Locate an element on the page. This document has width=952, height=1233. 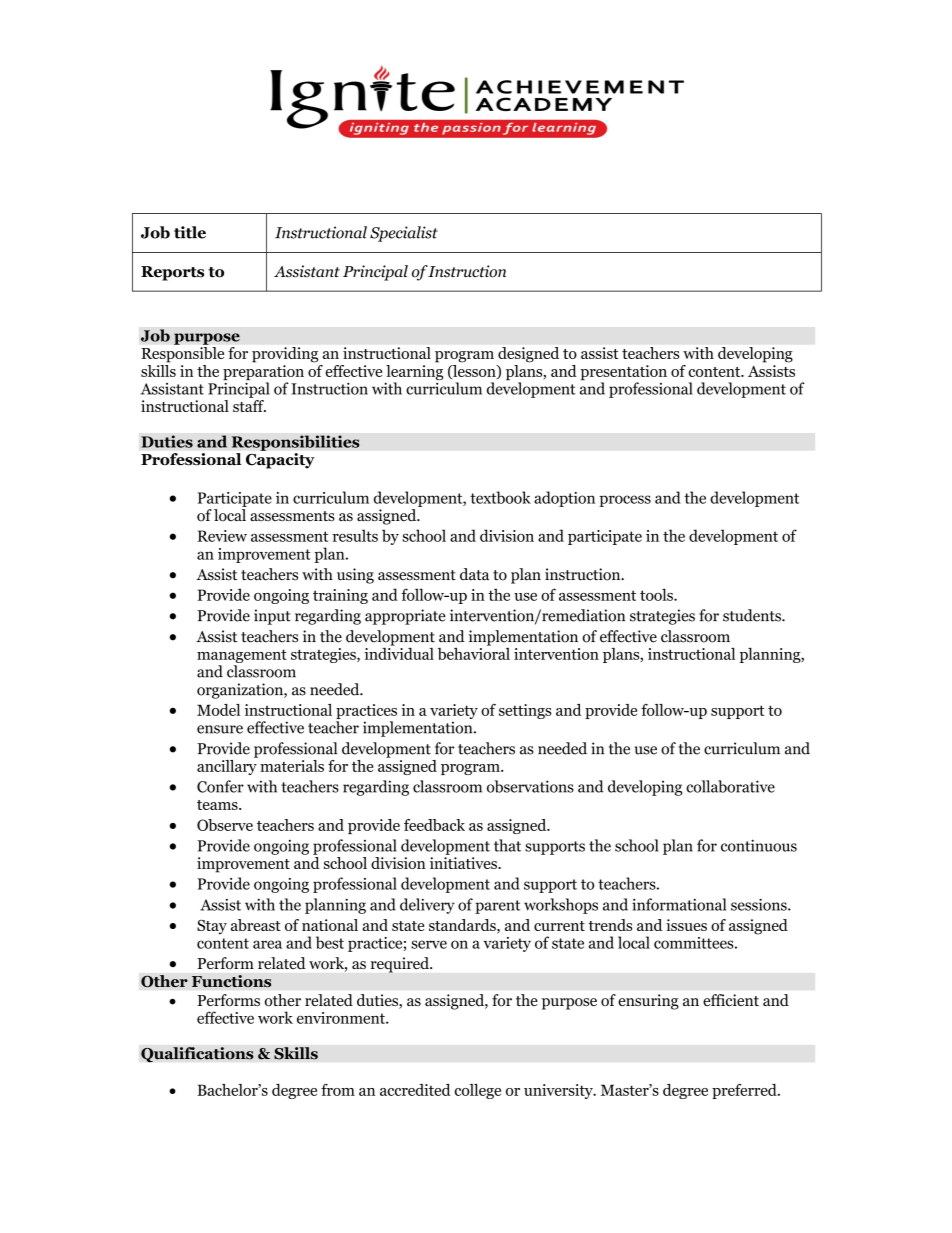
informational is located at coordinates (679, 904).
